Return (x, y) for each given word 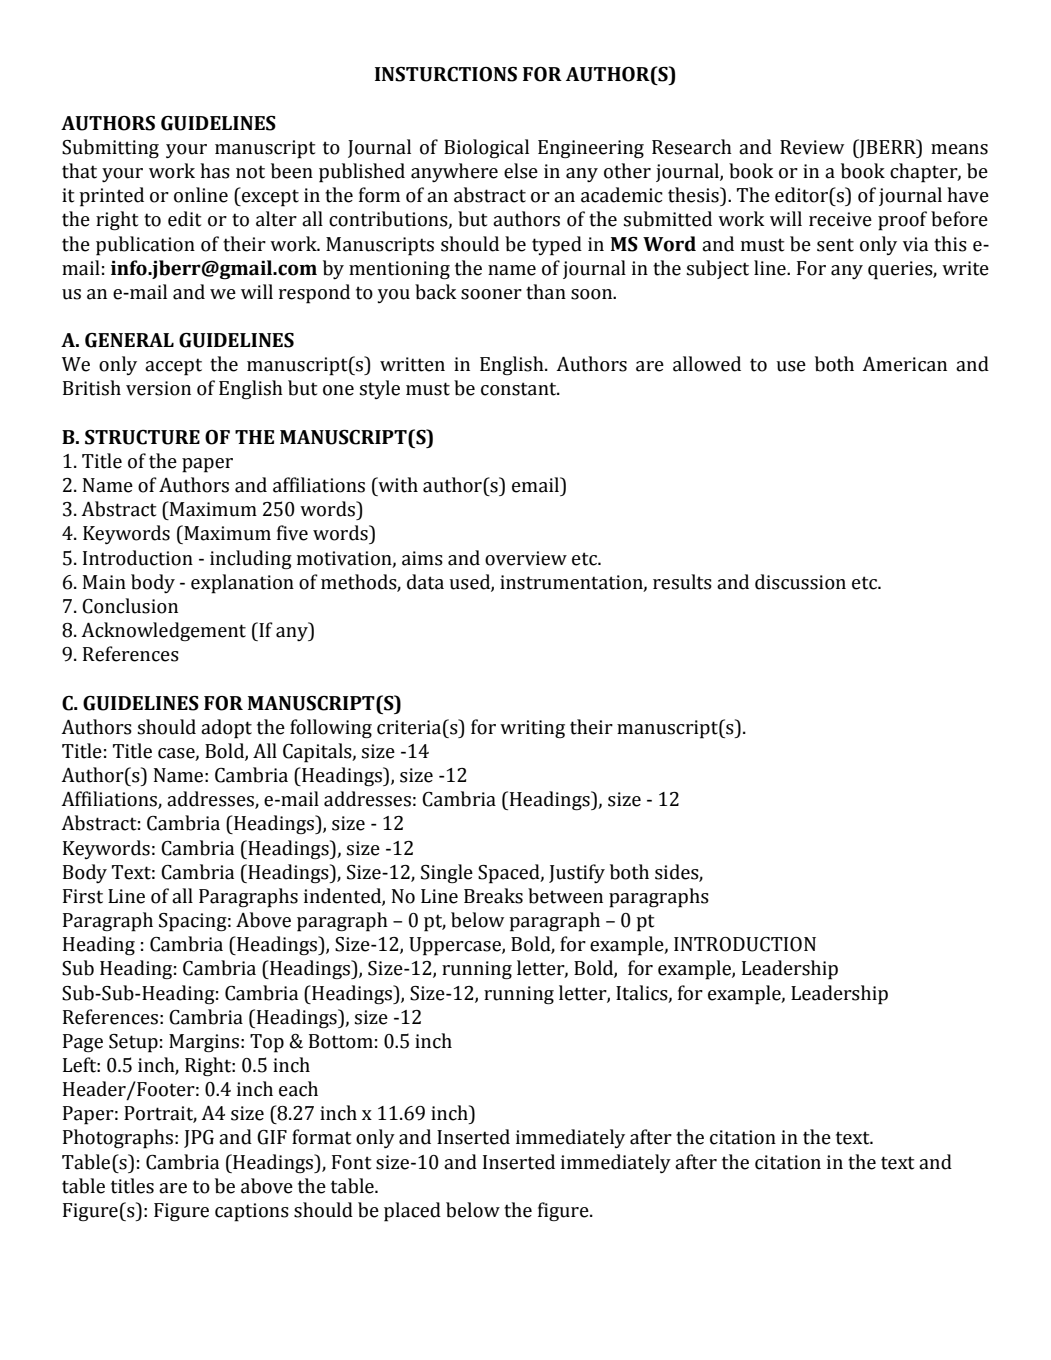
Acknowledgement (163, 631)
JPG (199, 1139)
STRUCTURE (142, 437)
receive (840, 219)
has (215, 171)
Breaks (493, 896)
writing (532, 729)
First (83, 896)
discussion (800, 582)
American (904, 364)
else (521, 171)
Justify (577, 873)
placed (412, 1212)
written (412, 364)
